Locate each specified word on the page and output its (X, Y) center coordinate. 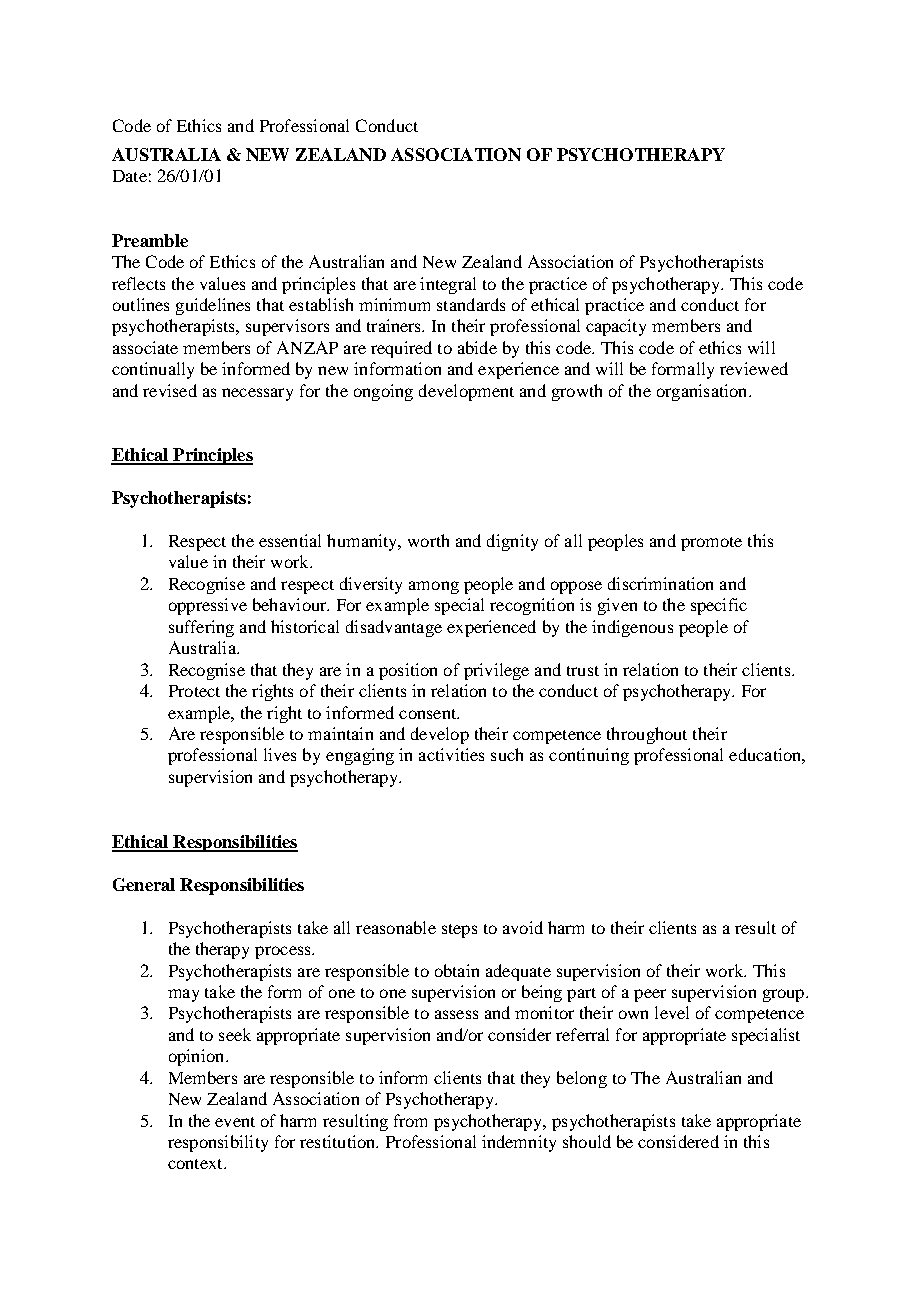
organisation (703, 392)
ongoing (383, 392)
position (408, 671)
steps (459, 931)
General (144, 884)
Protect (194, 691)
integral (448, 285)
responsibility (218, 1143)
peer (650, 995)
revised (170, 390)
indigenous (632, 628)
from (410, 1120)
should (587, 1141)
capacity (616, 327)
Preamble (150, 240)
